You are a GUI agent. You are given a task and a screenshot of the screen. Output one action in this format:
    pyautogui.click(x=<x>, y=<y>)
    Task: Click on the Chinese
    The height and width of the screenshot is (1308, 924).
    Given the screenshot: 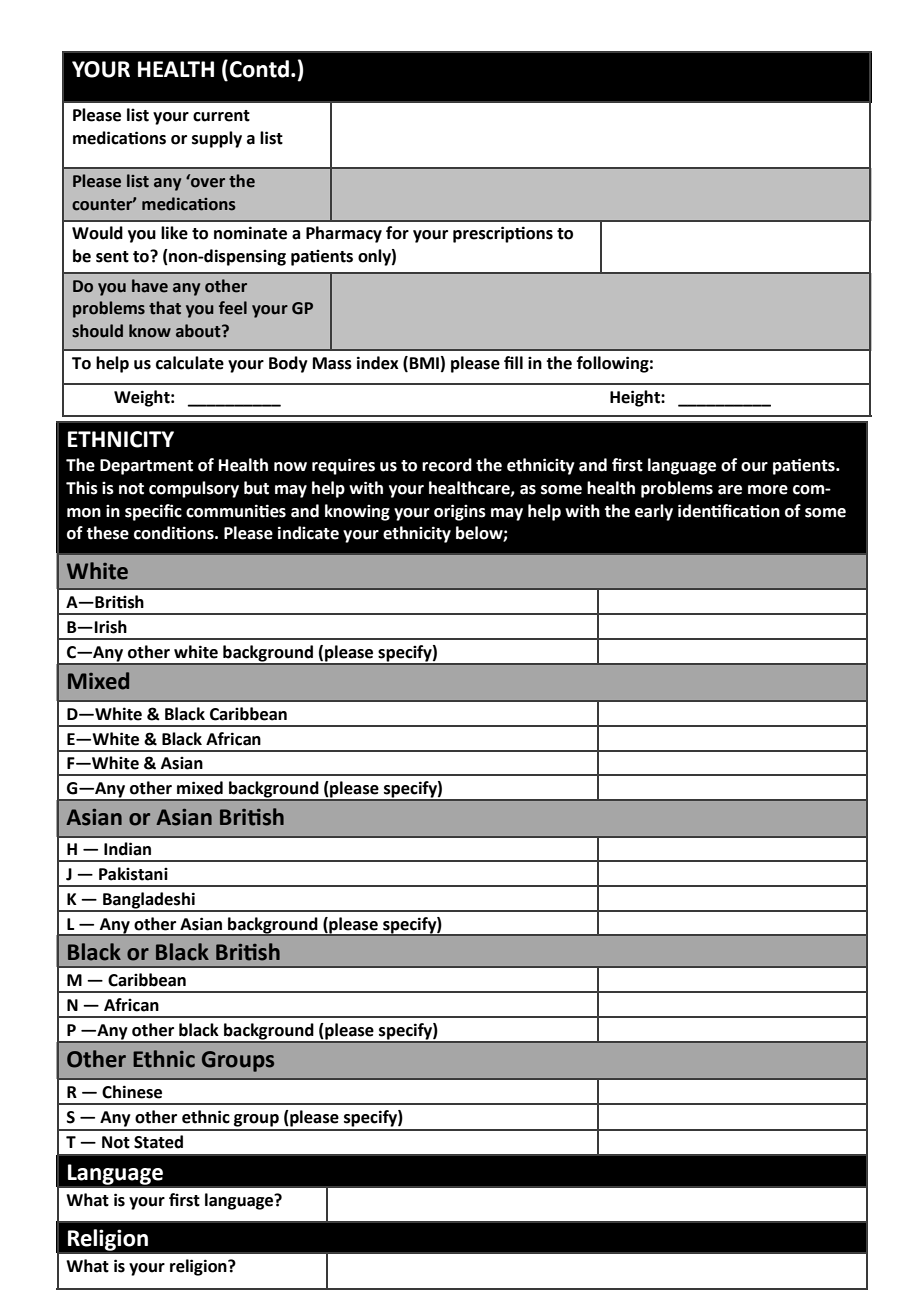 What is the action you would take?
    pyautogui.click(x=132, y=1092)
